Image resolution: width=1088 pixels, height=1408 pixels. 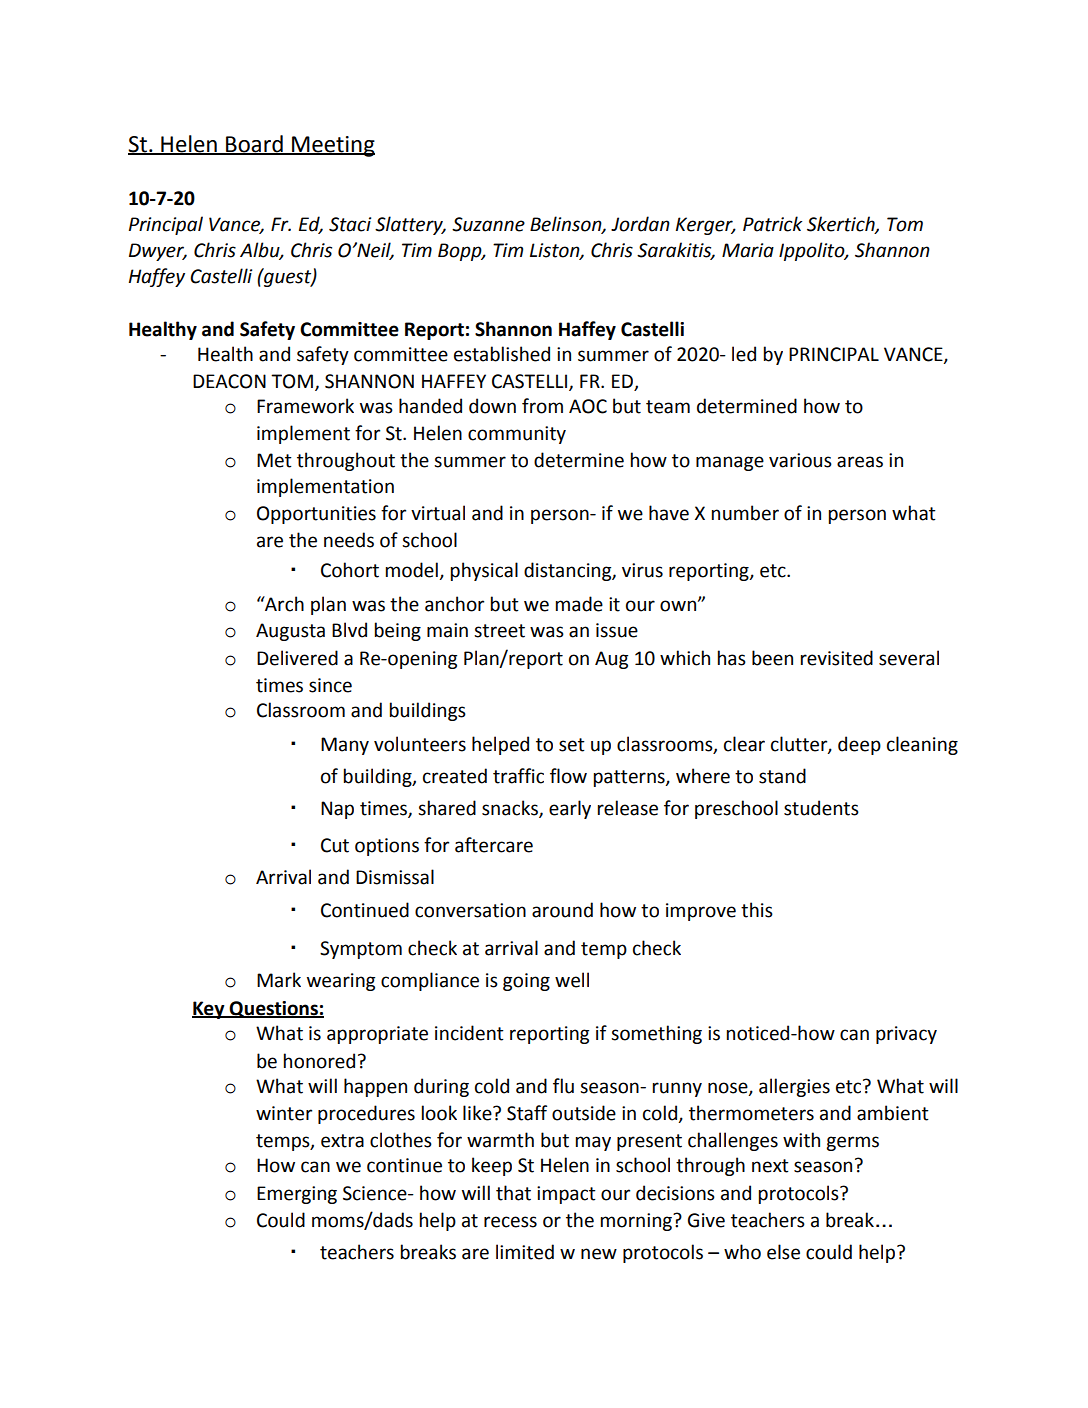 What do you see at coordinates (783, 1252) in the page?
I see `else` at bounding box center [783, 1252].
